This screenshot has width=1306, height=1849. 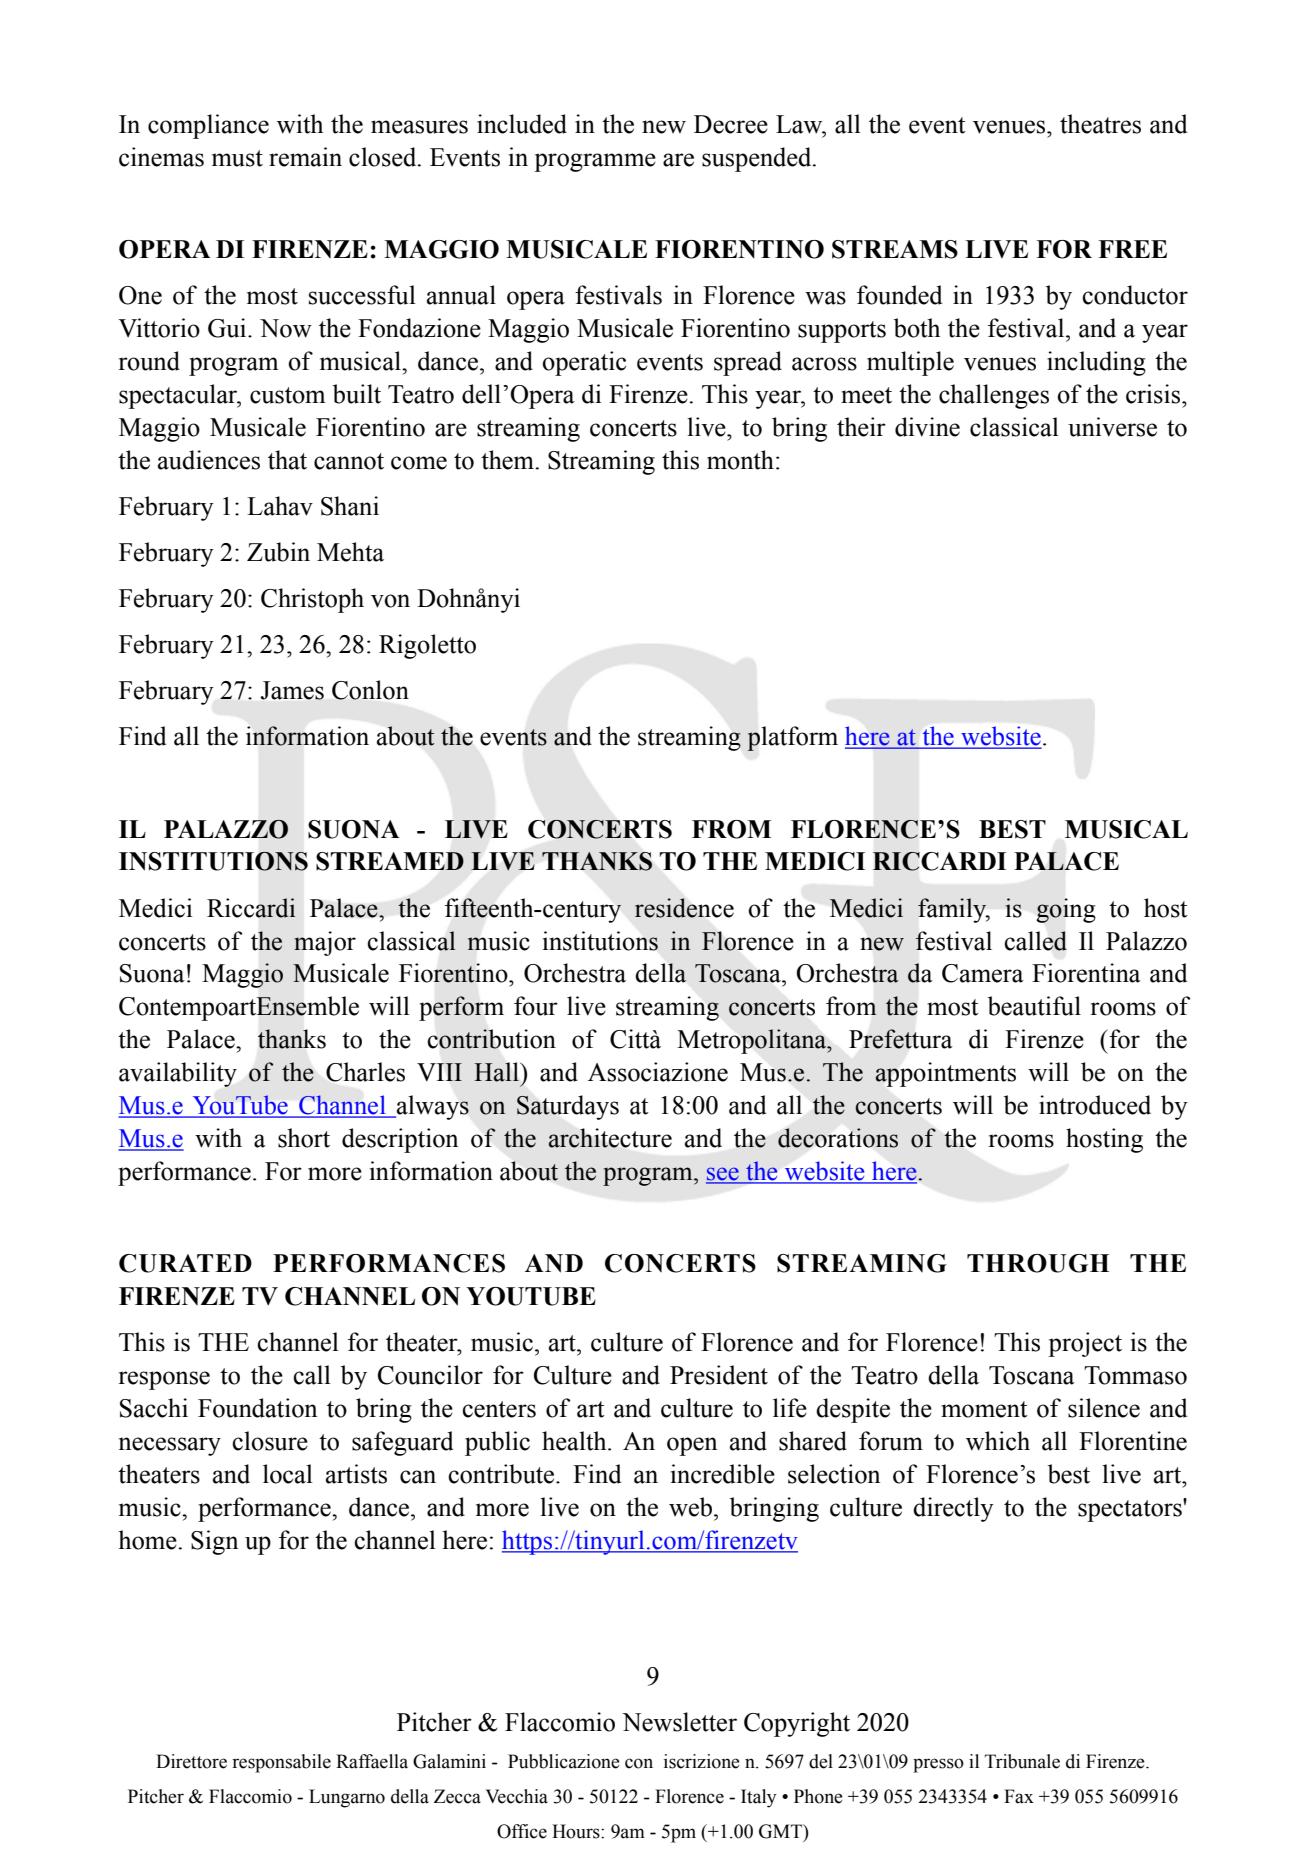 I want to click on beautiful, so click(x=1034, y=1006).
